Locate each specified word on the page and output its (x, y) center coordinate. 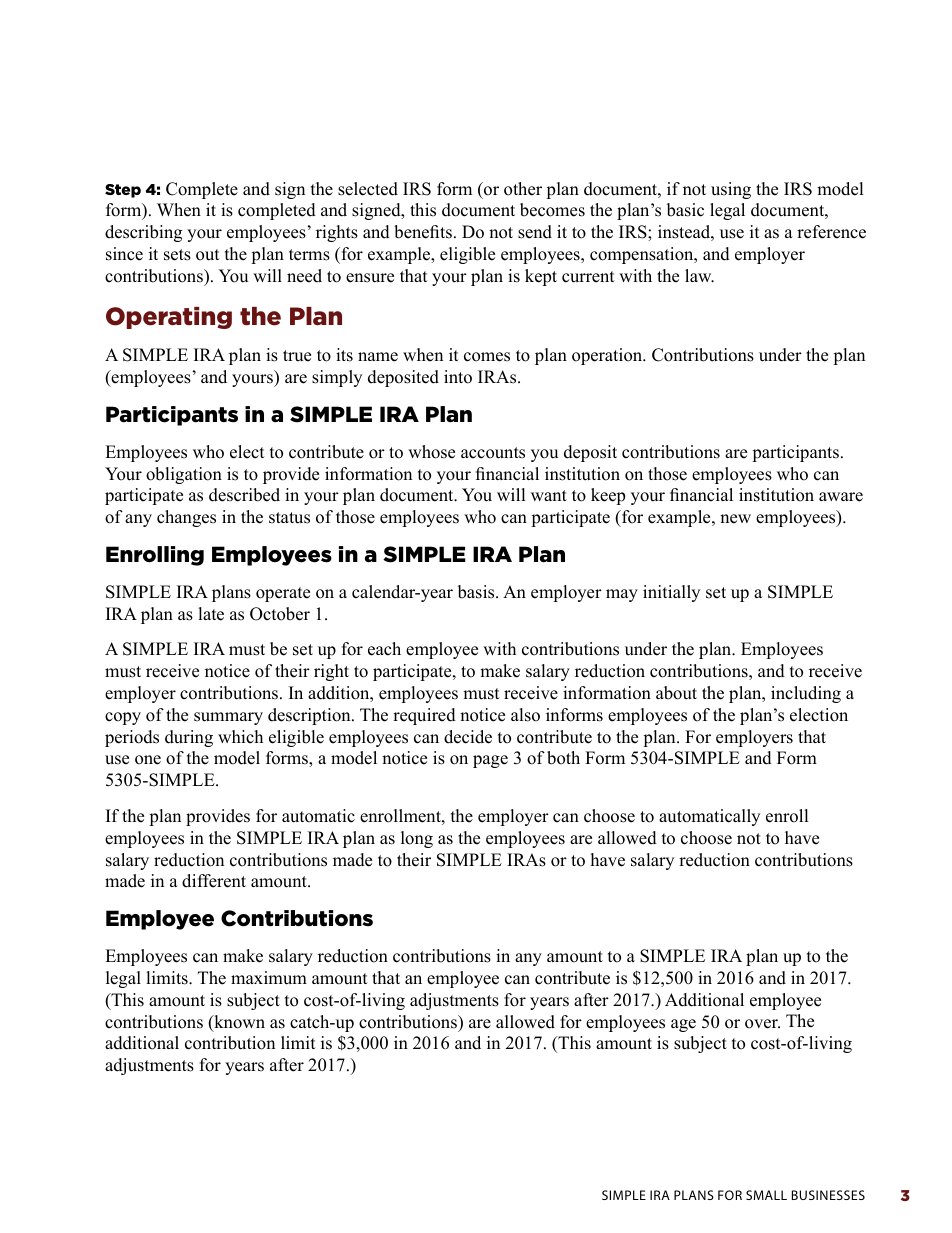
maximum (269, 978)
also (525, 715)
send (535, 232)
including (806, 694)
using (731, 190)
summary (228, 718)
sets (177, 255)
